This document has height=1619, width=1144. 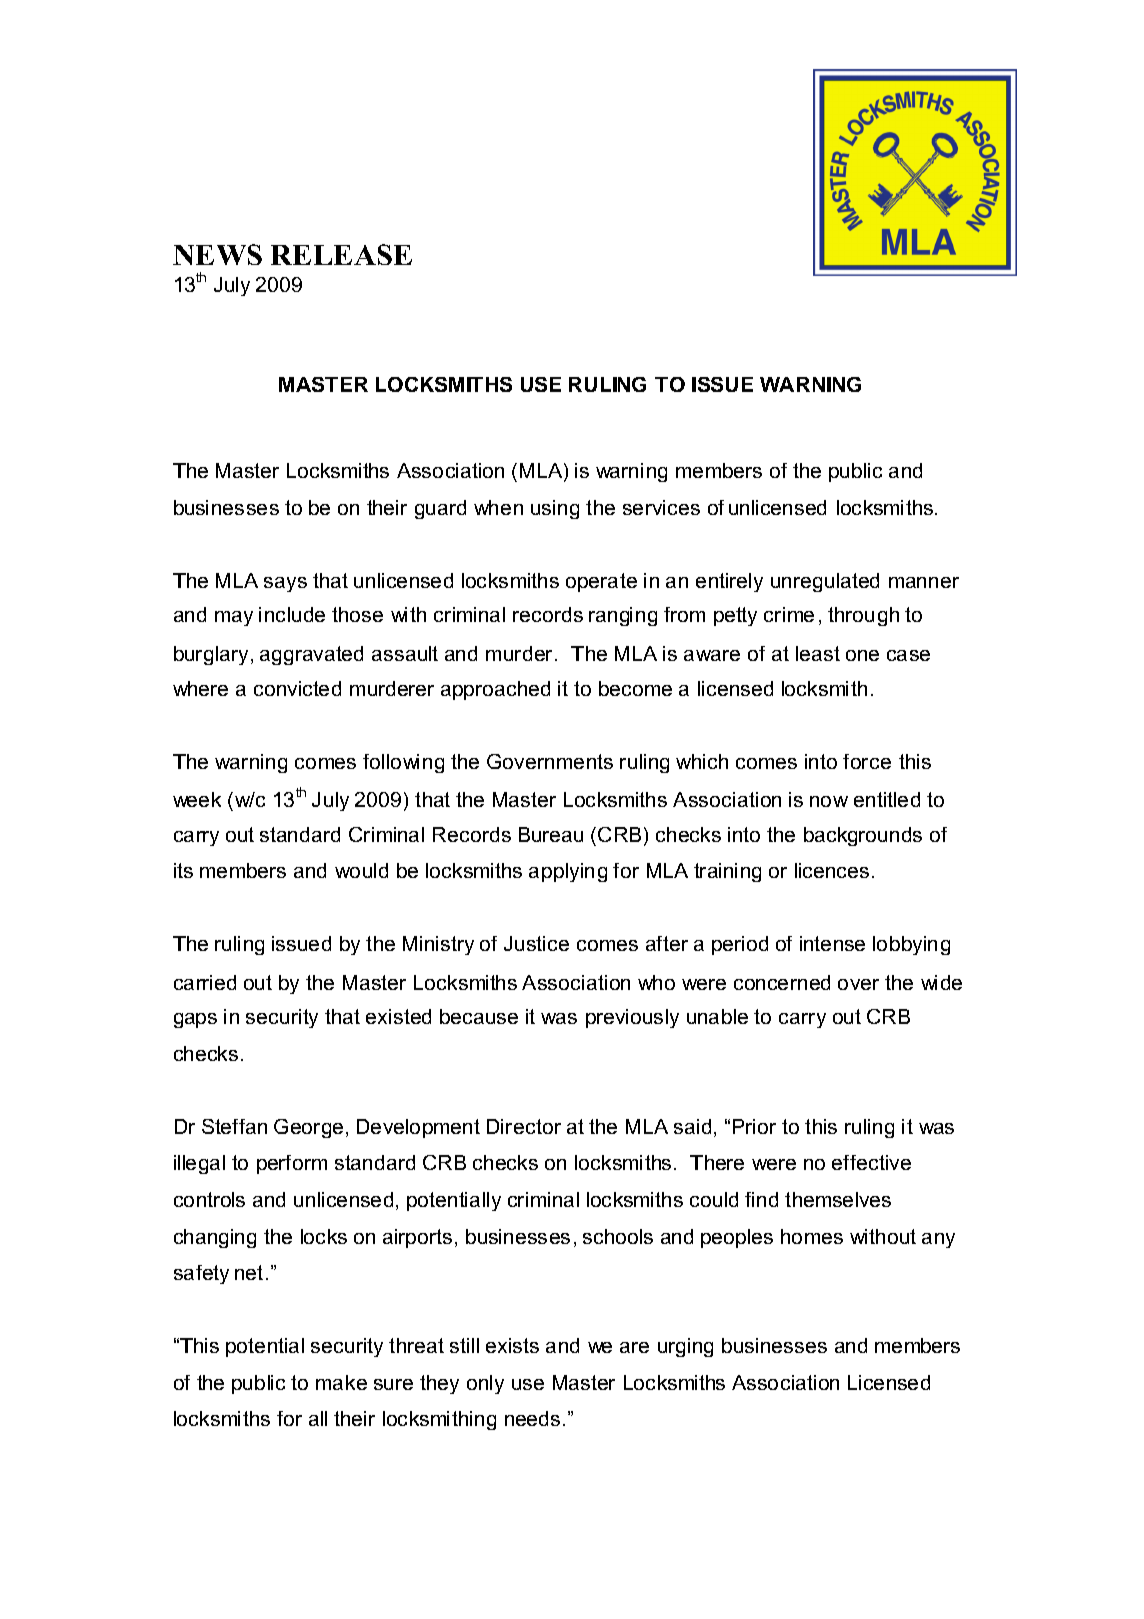 I want to click on gaps, so click(x=195, y=1020).
